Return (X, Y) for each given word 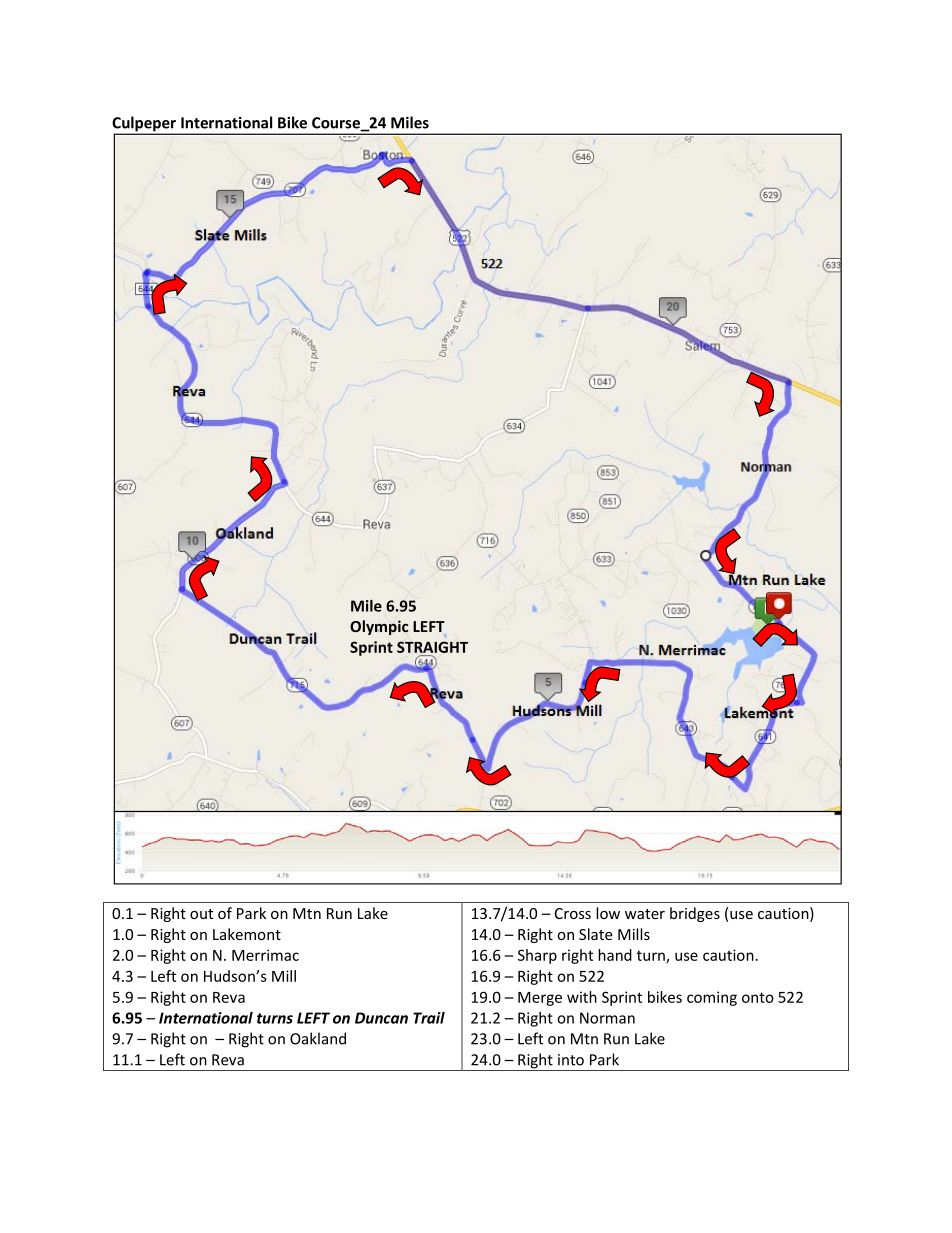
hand (615, 955)
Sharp (537, 956)
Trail (429, 1018)
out (201, 914)
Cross (573, 913)
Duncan (381, 1018)
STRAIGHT (432, 647)
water (645, 914)
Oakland (318, 1038)
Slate (595, 934)
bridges (695, 914)
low (608, 913)
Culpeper (145, 125)
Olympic (379, 627)
